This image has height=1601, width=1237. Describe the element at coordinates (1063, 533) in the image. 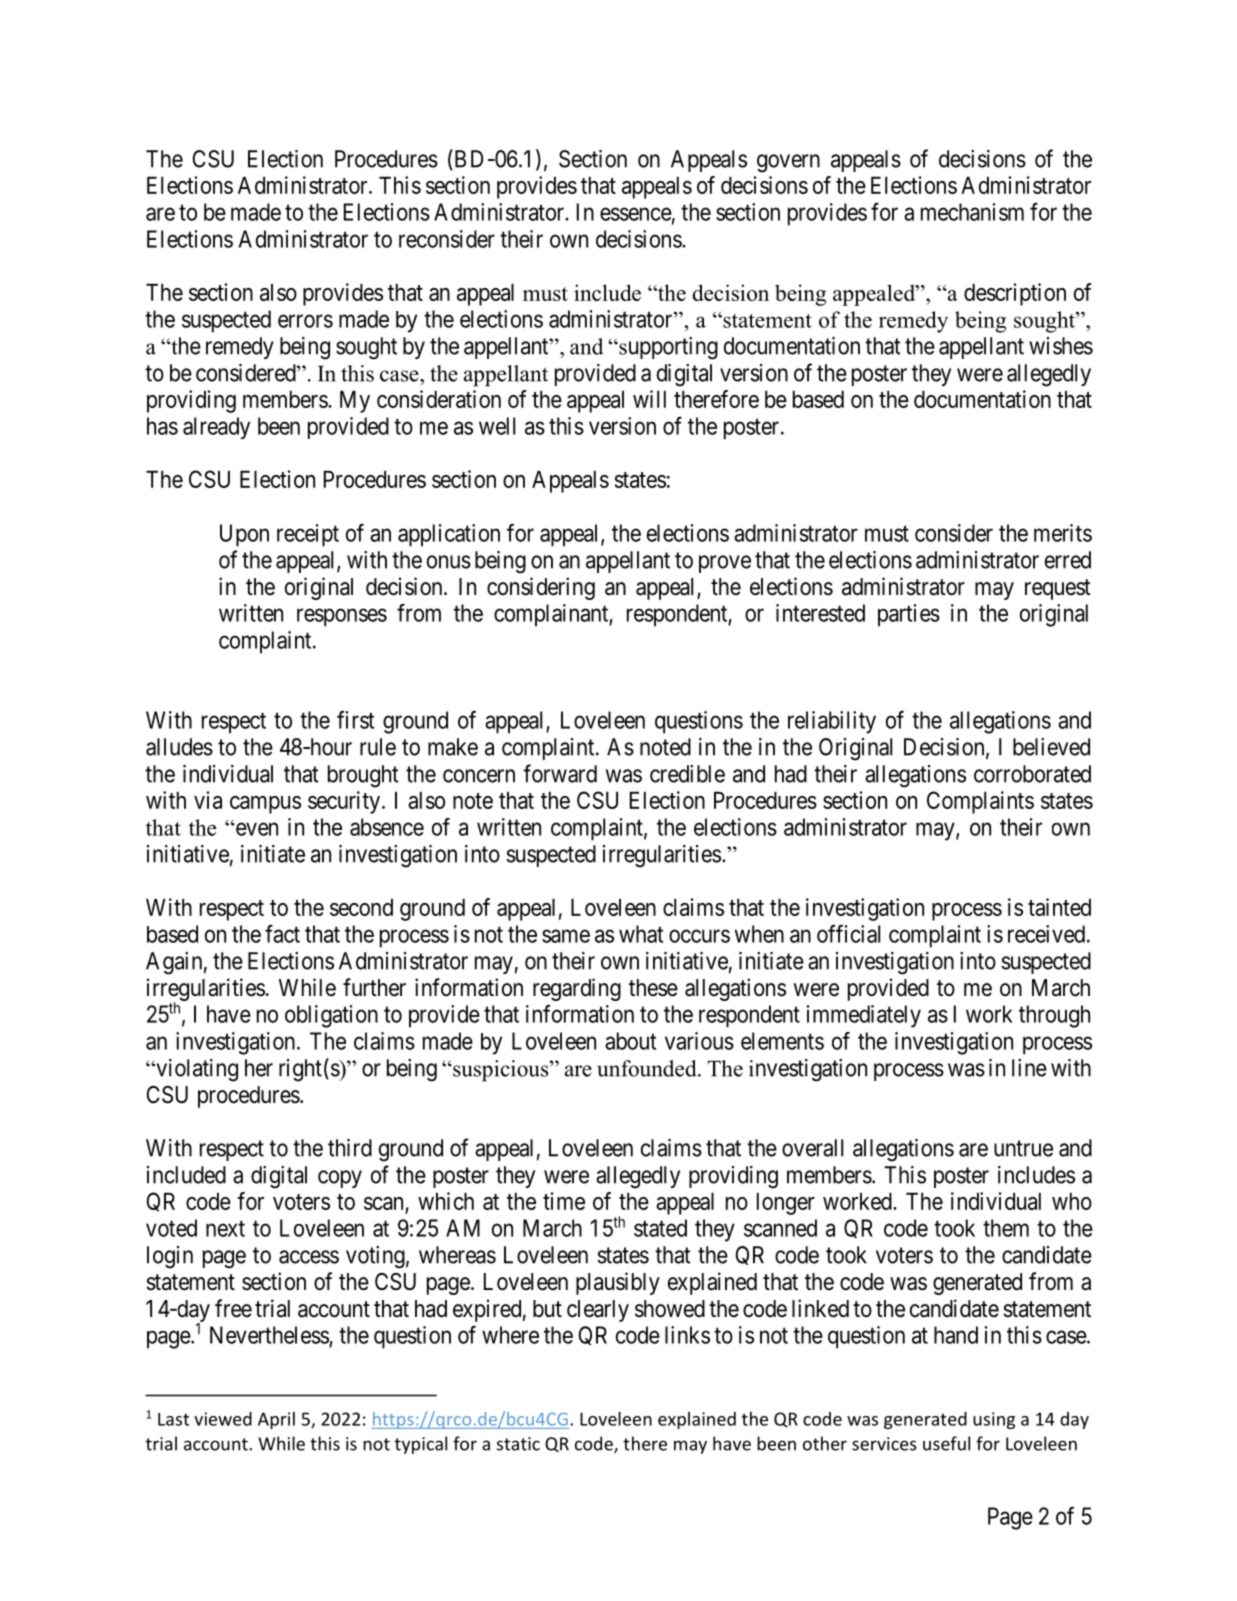

I see `merits` at that location.
